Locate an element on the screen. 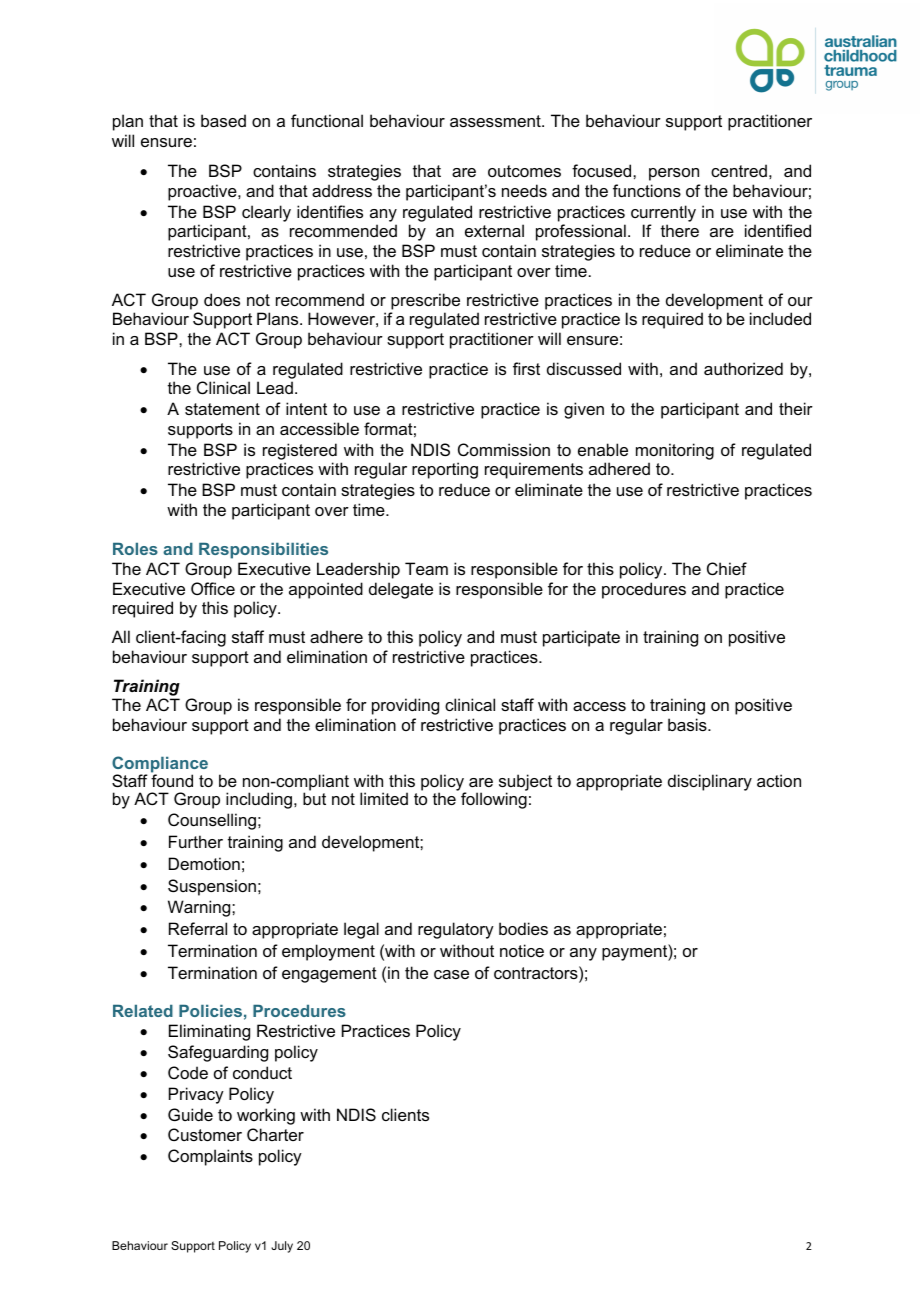 The width and height of the screenshot is (924, 1308). proactive is located at coordinates (203, 192).
